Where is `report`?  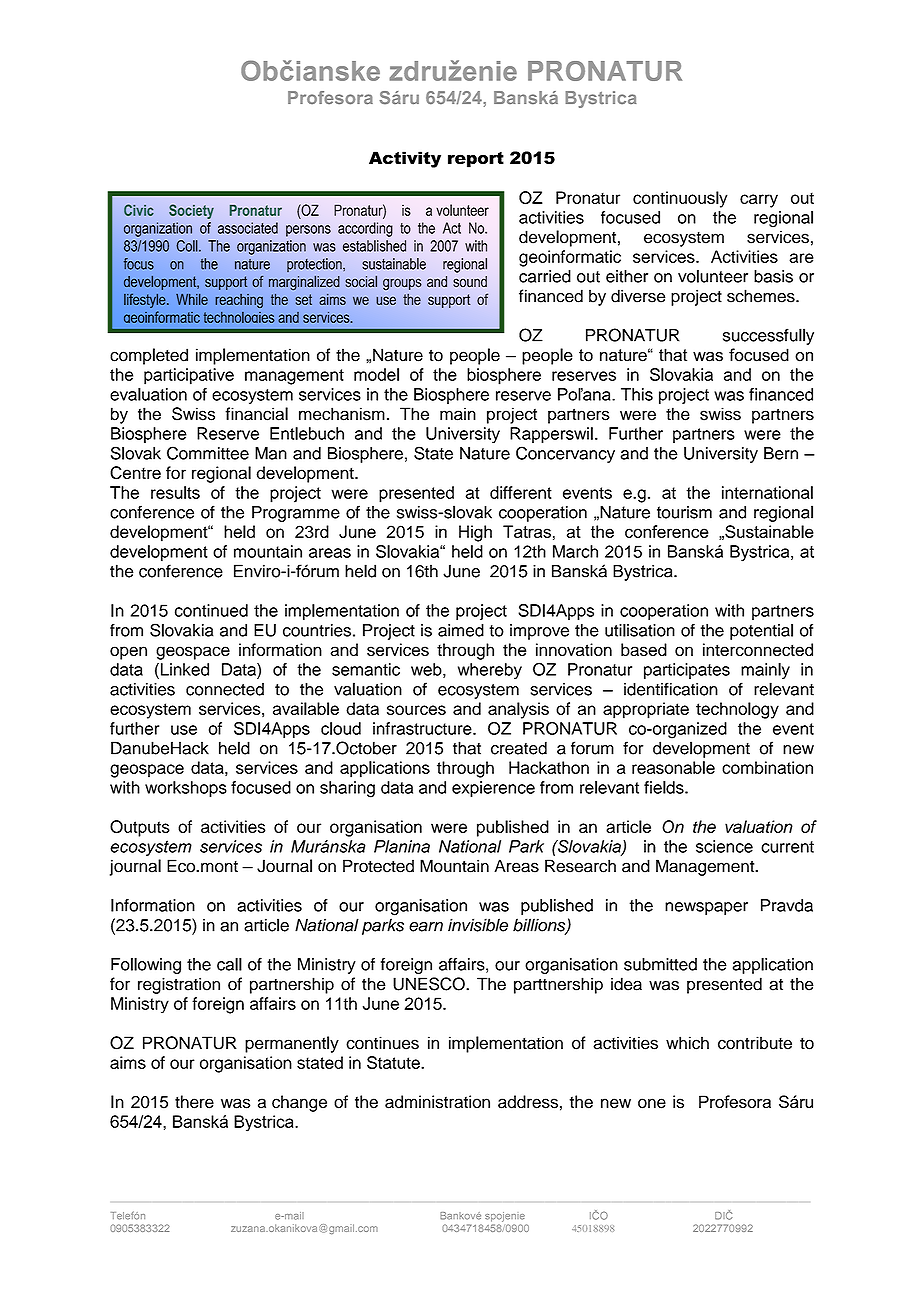
report is located at coordinates (476, 160).
